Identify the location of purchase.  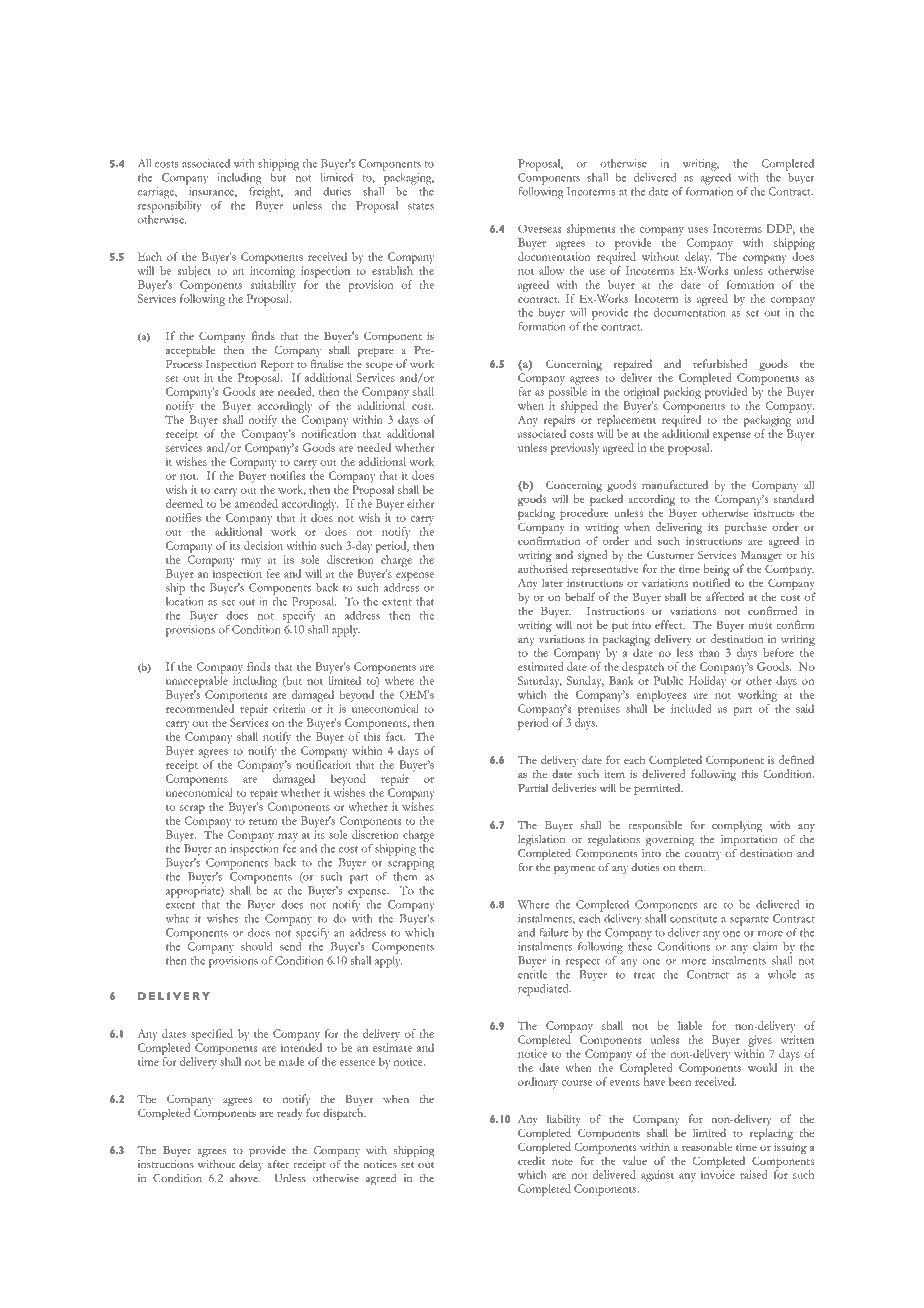
(745, 528).
